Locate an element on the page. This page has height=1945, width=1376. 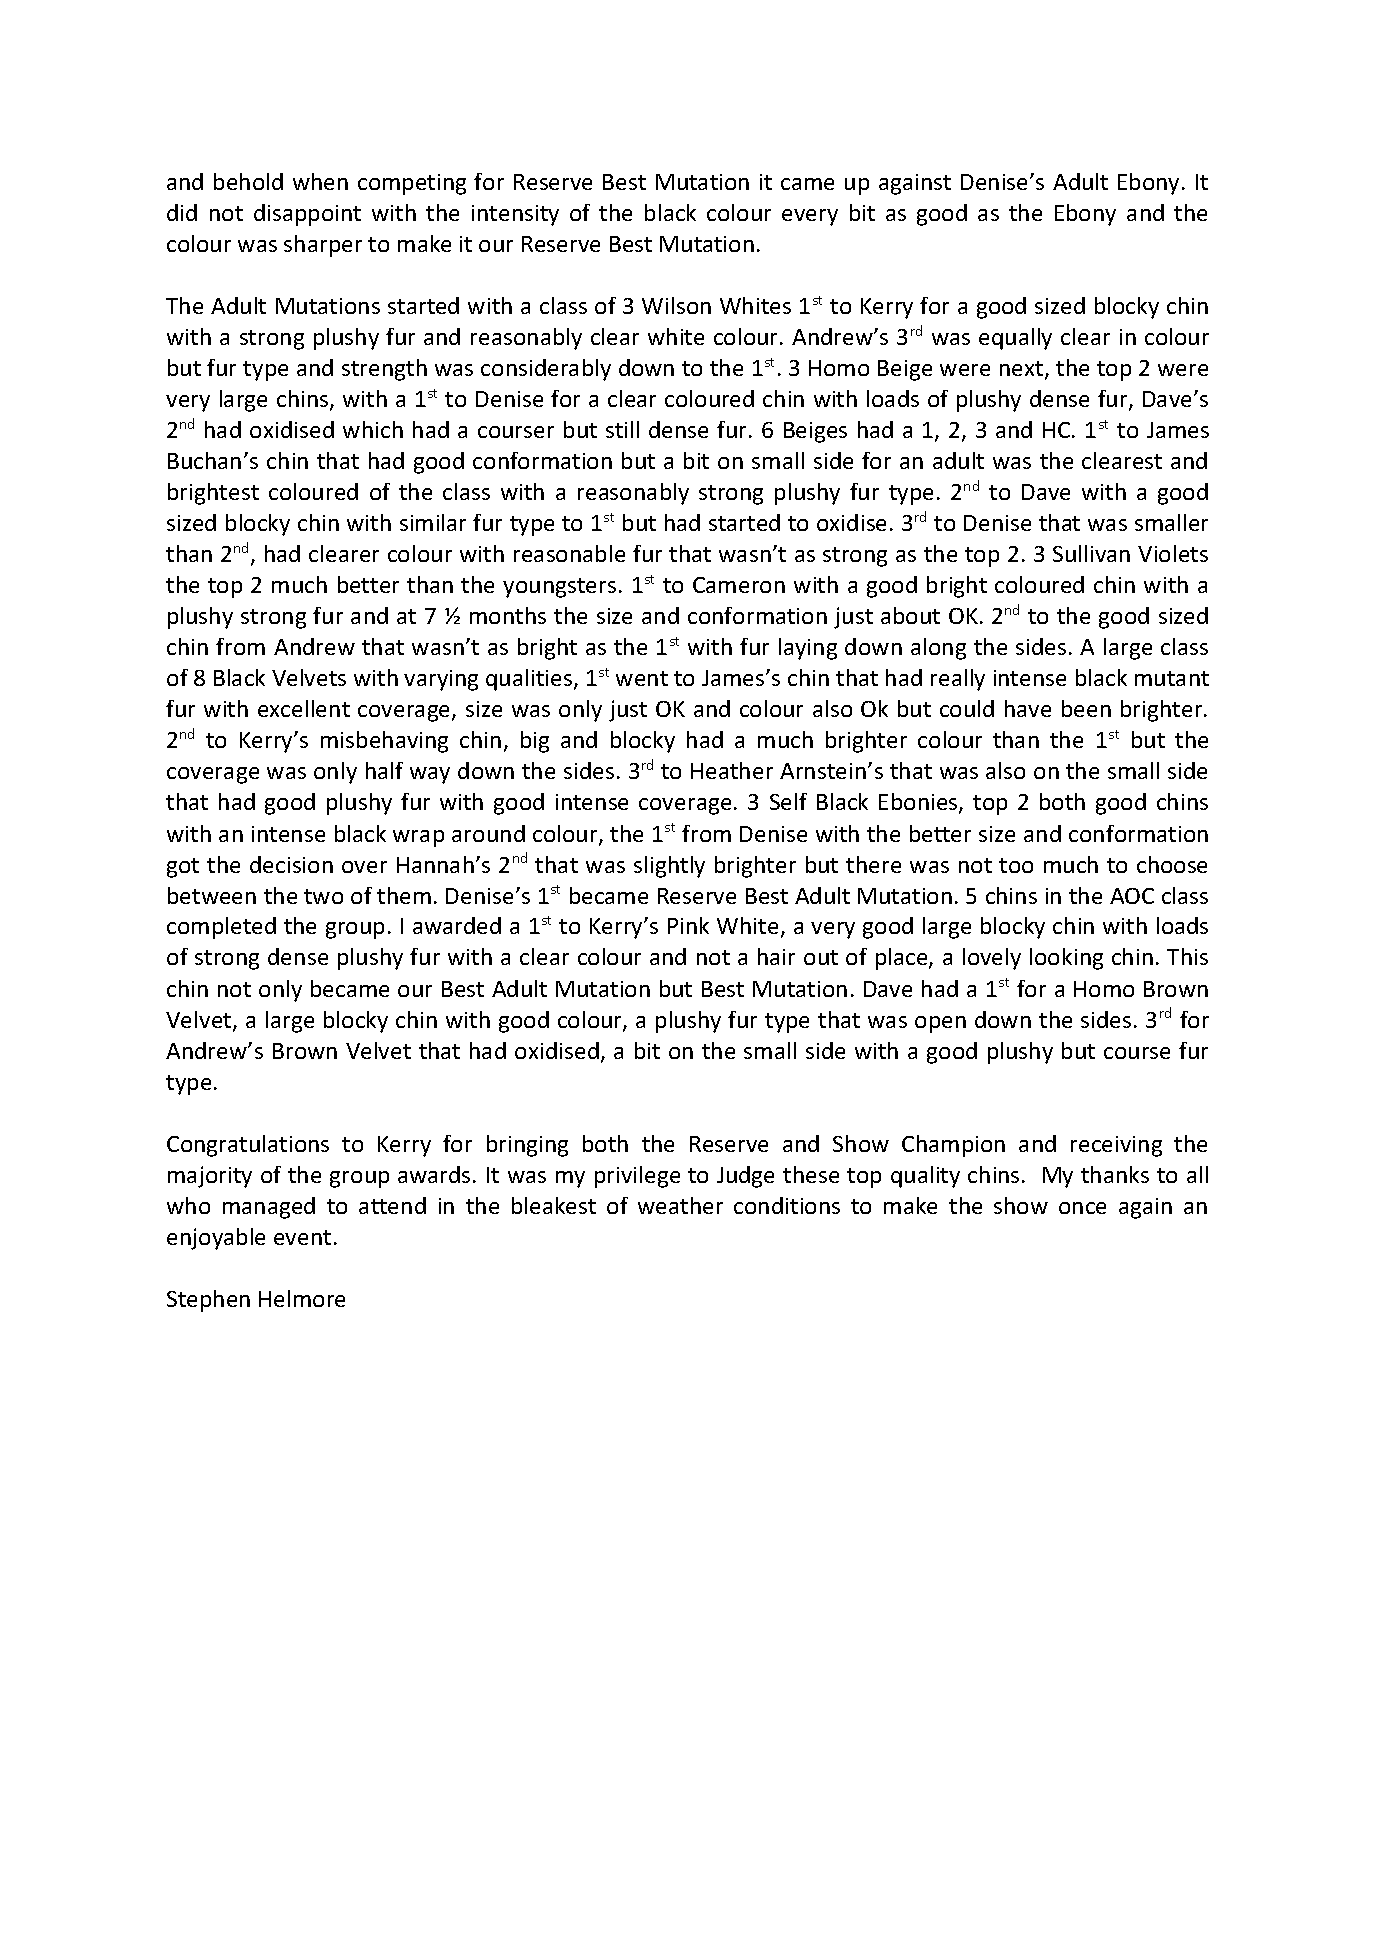
event is located at coordinates (302, 1237).
